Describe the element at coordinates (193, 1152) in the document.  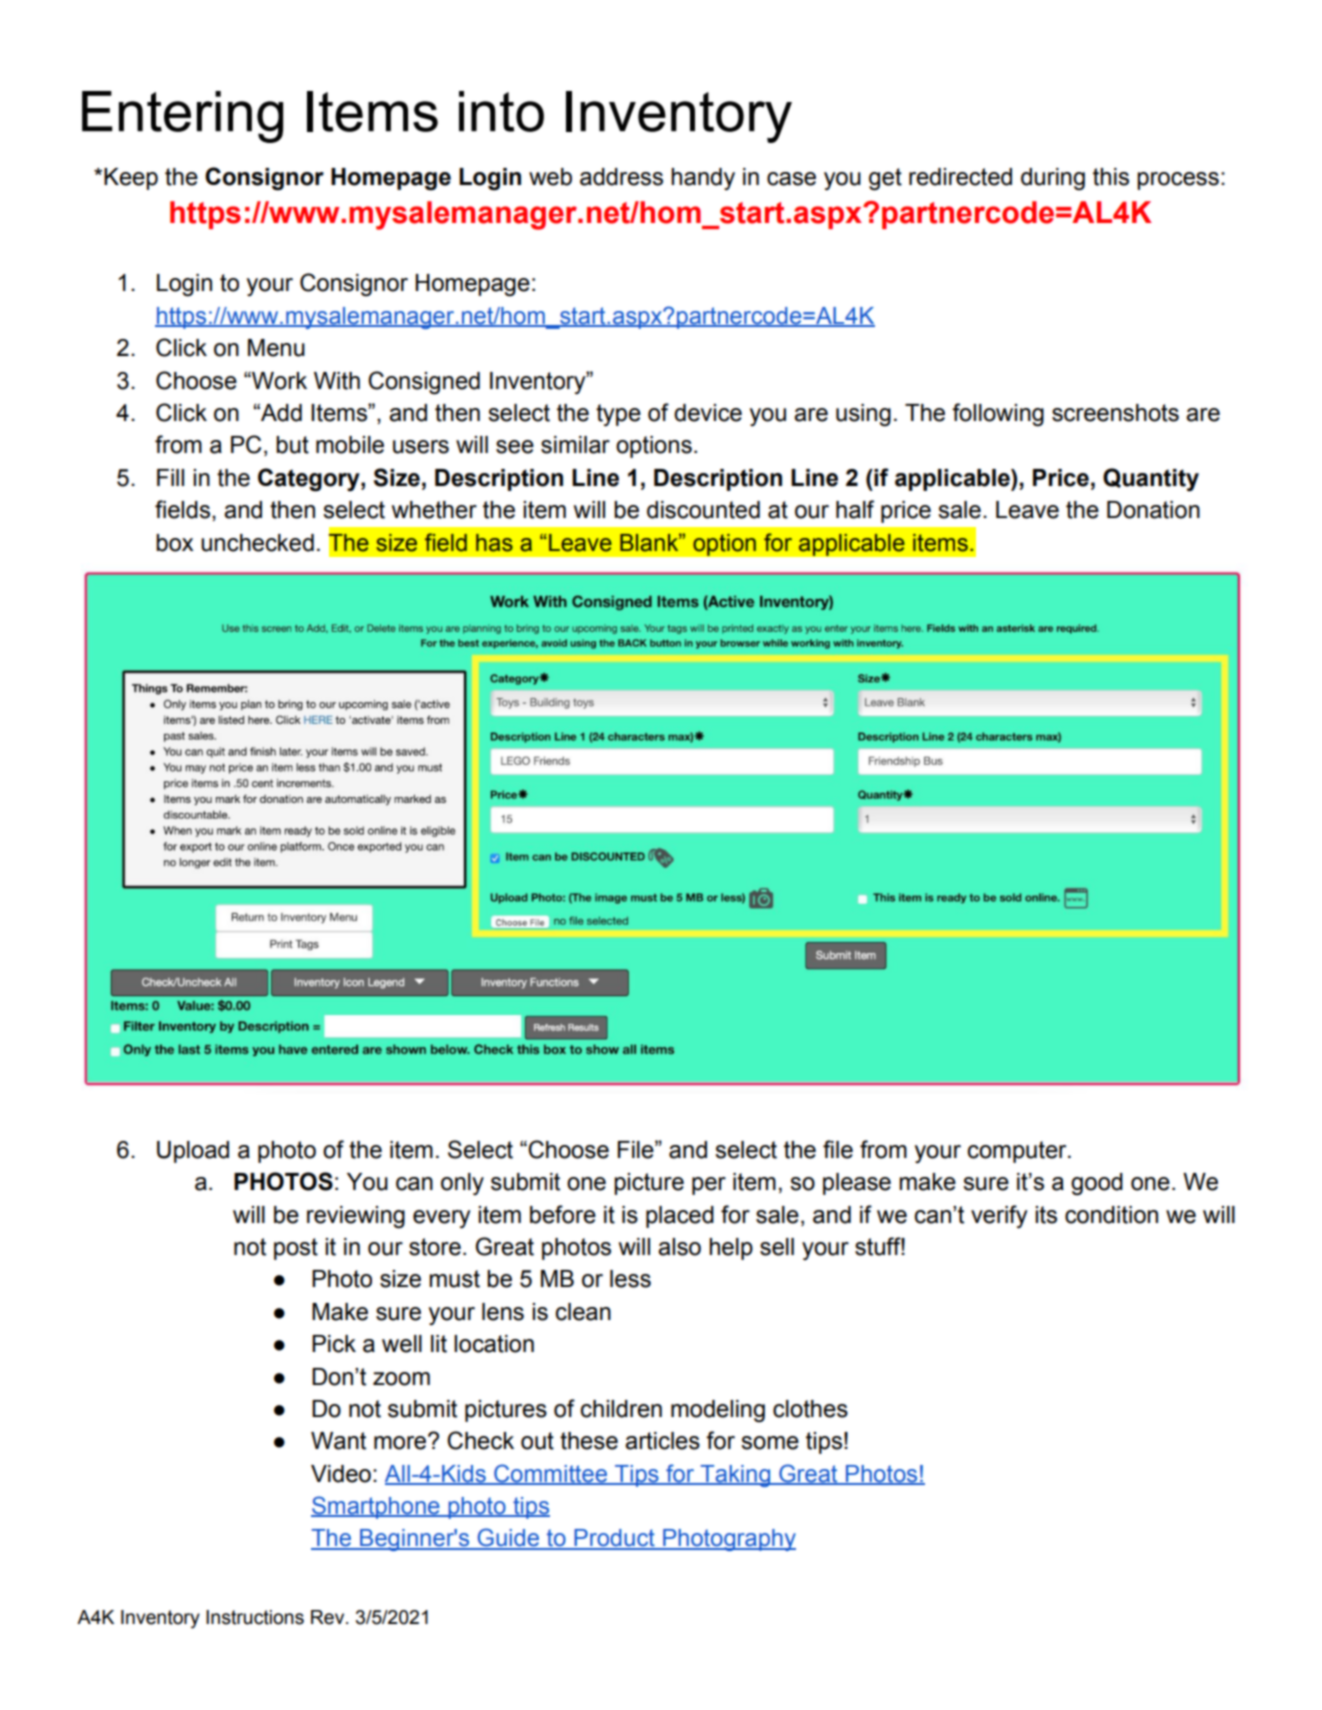
I see `Upload` at that location.
